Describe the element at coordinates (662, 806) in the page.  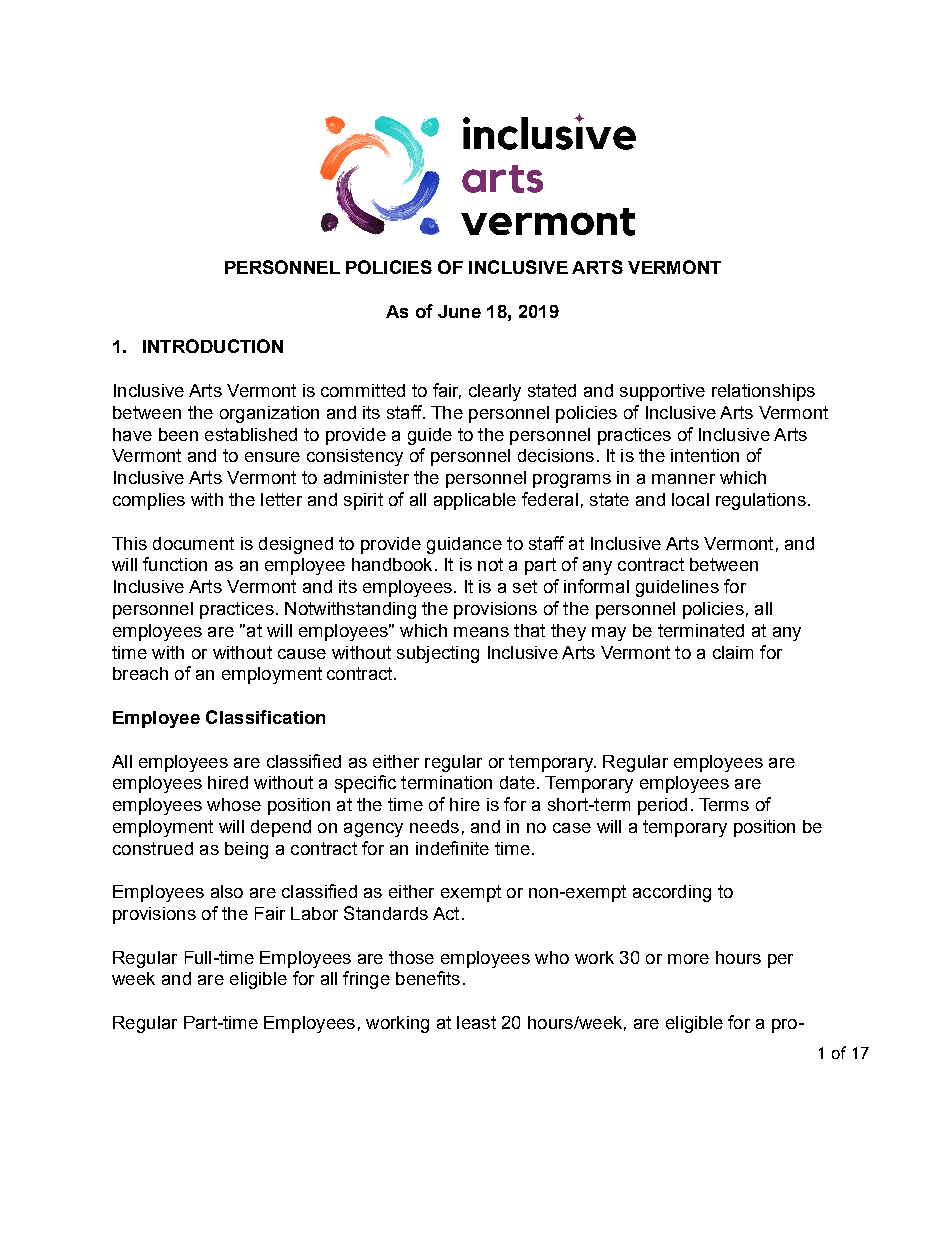
I see `period` at that location.
